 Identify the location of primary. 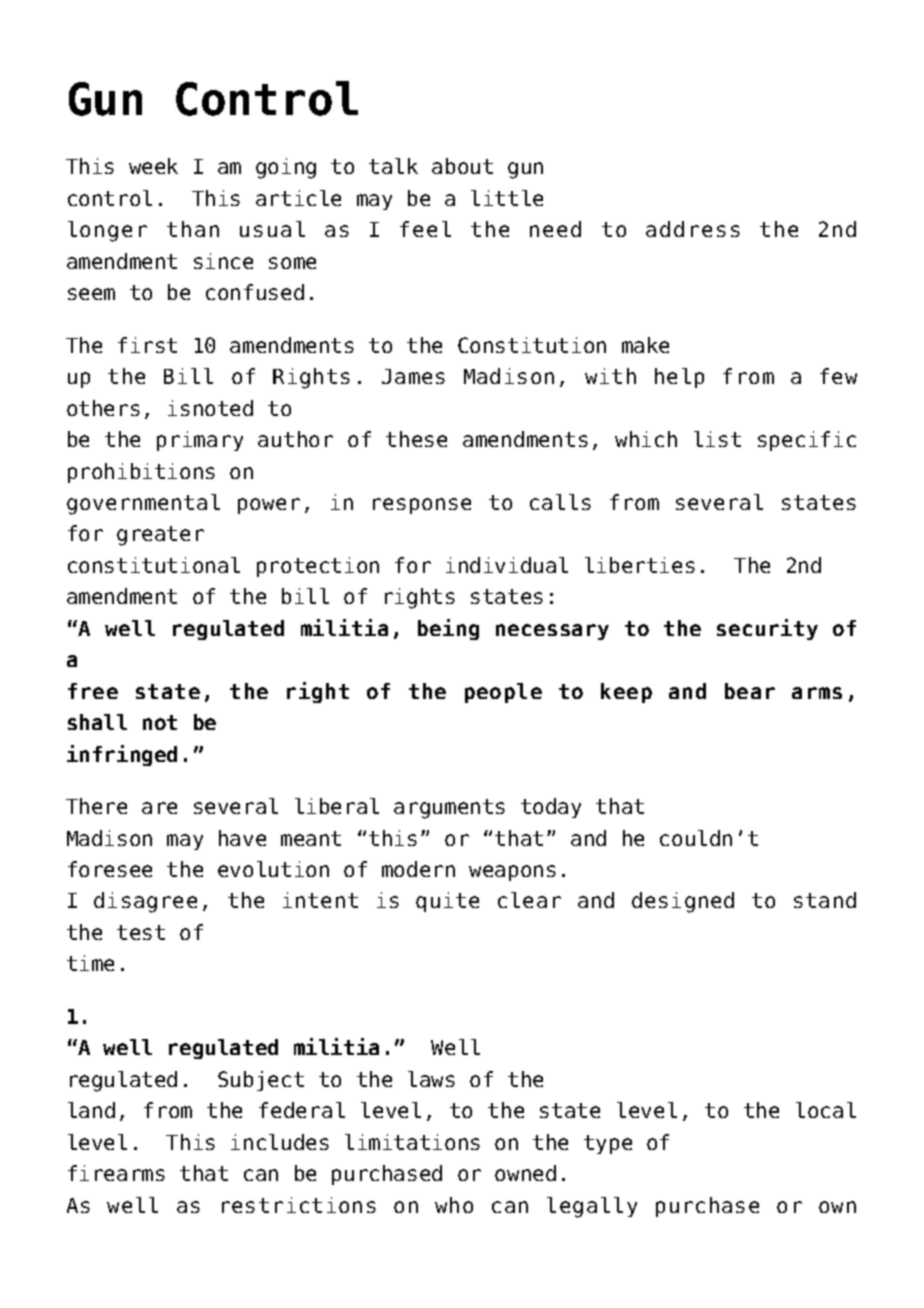
(200, 441).
